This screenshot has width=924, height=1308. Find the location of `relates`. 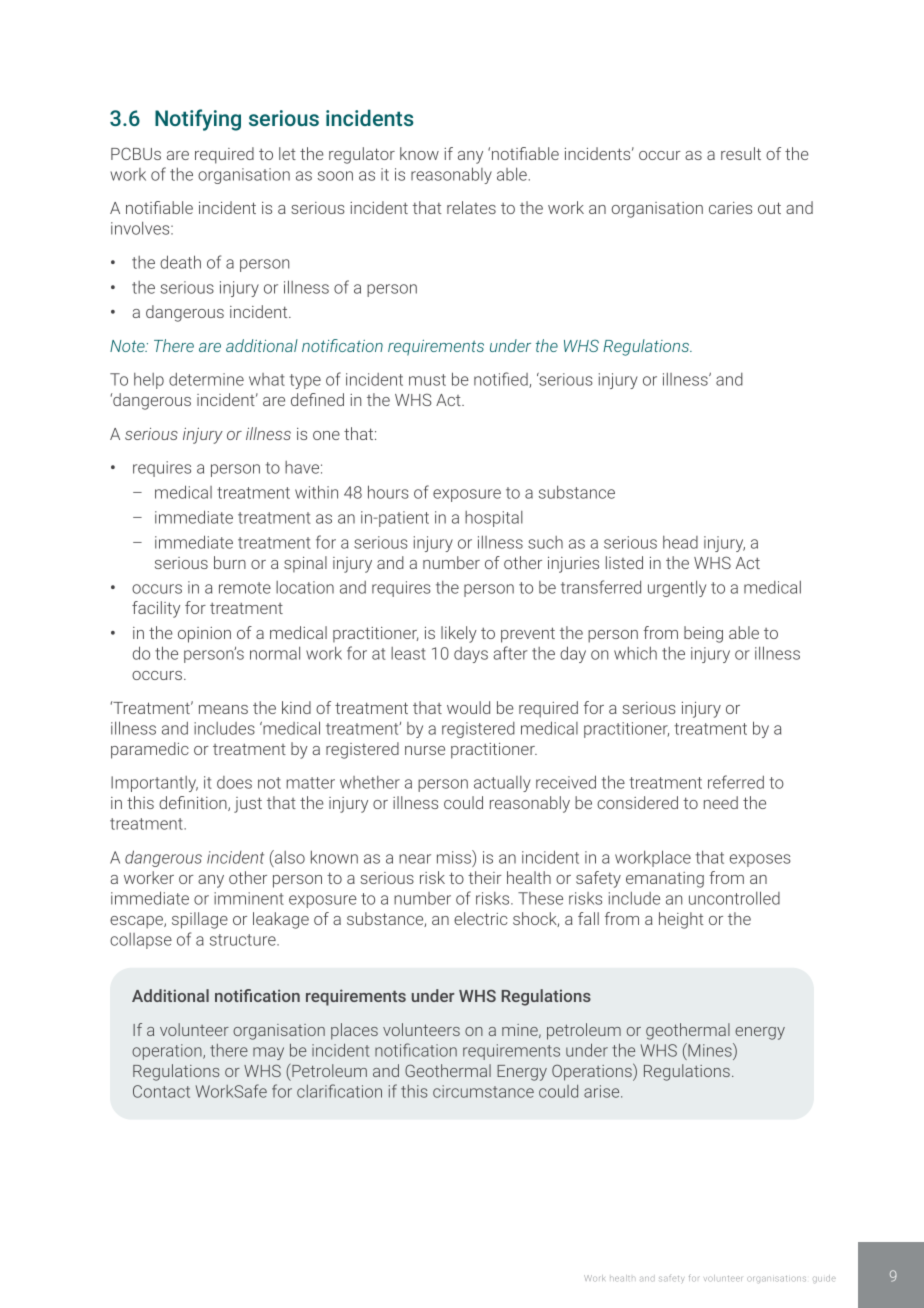

relates is located at coordinates (471, 207).
